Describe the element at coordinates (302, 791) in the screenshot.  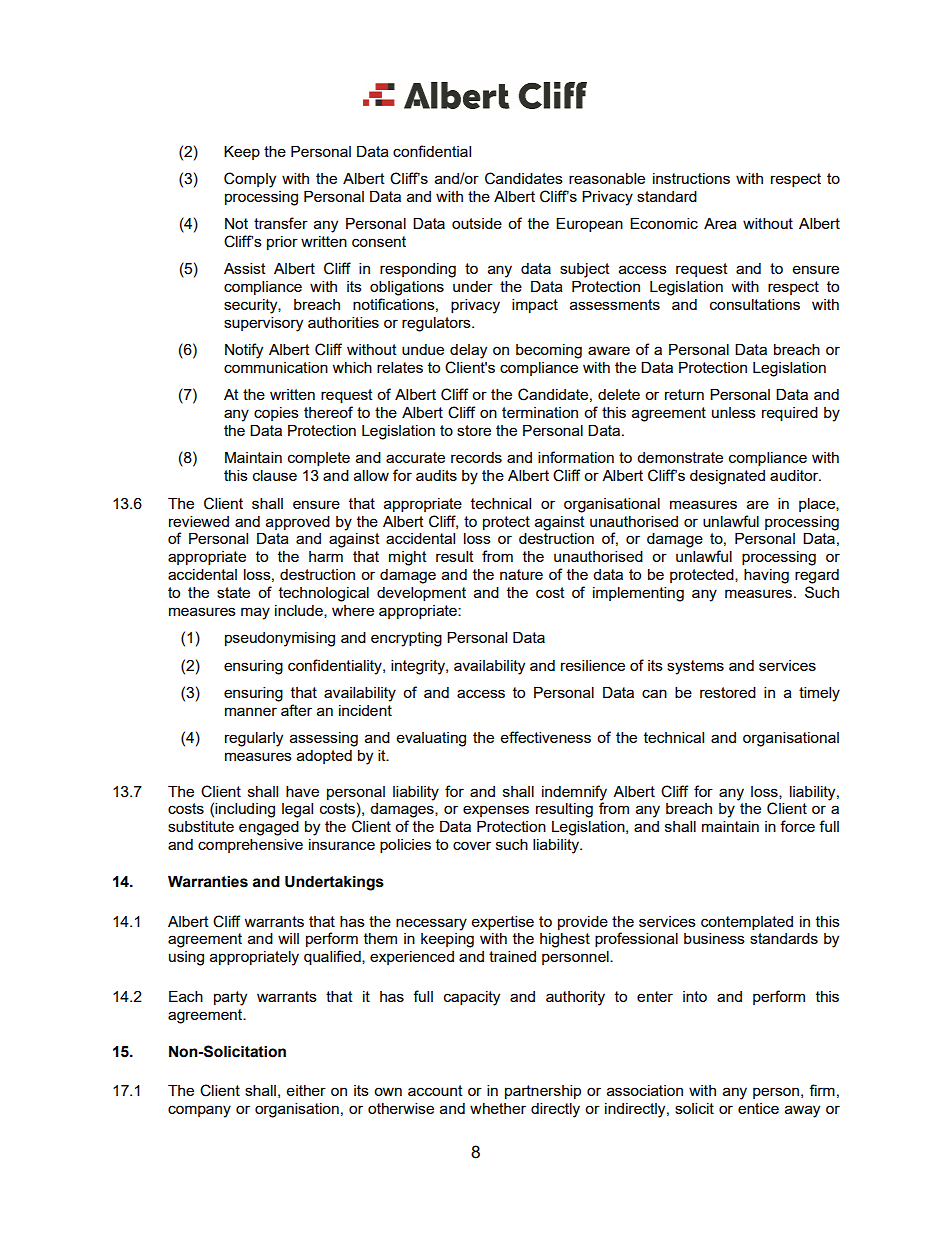
I see `have` at that location.
